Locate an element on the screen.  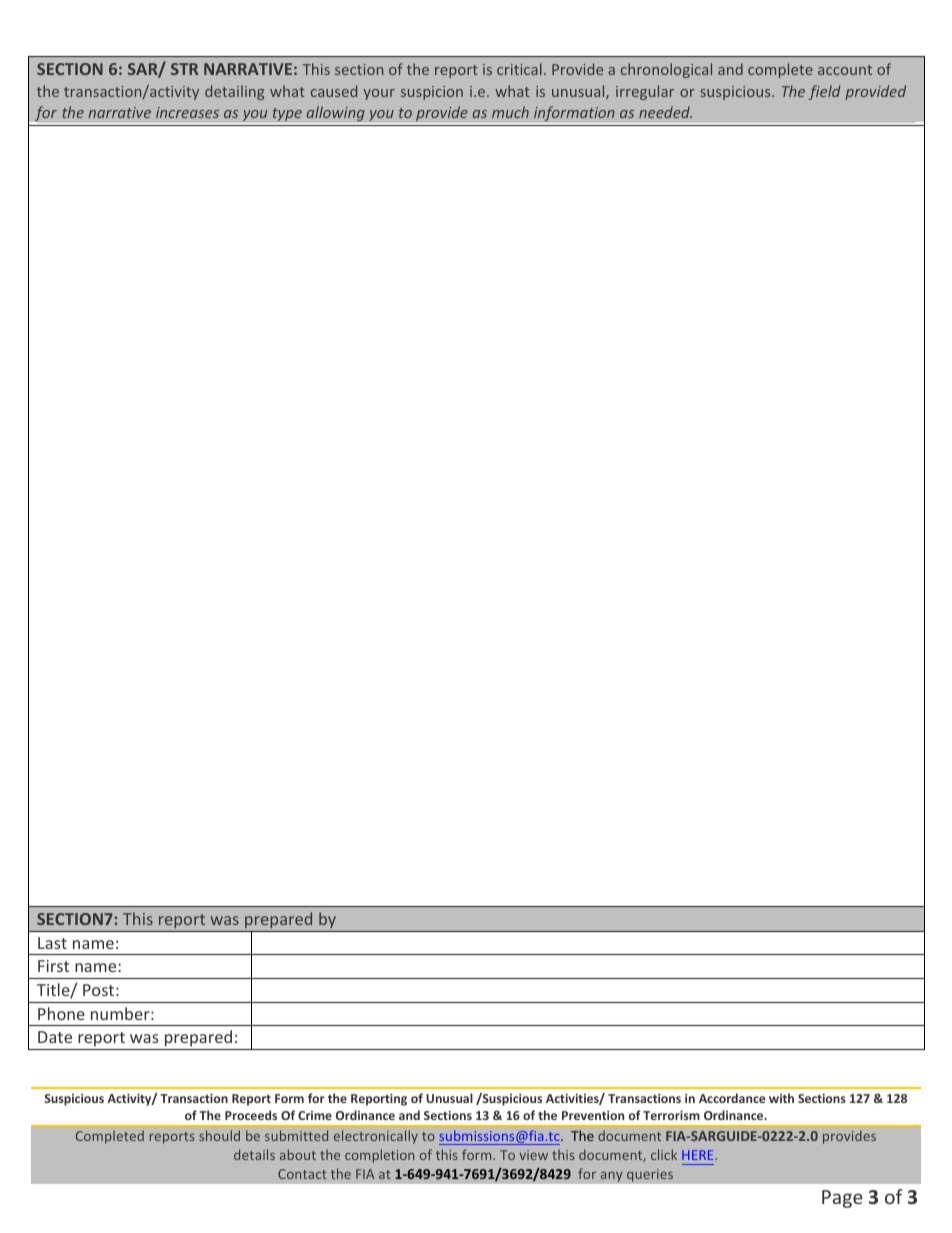
suspicion is located at coordinates (432, 93).
